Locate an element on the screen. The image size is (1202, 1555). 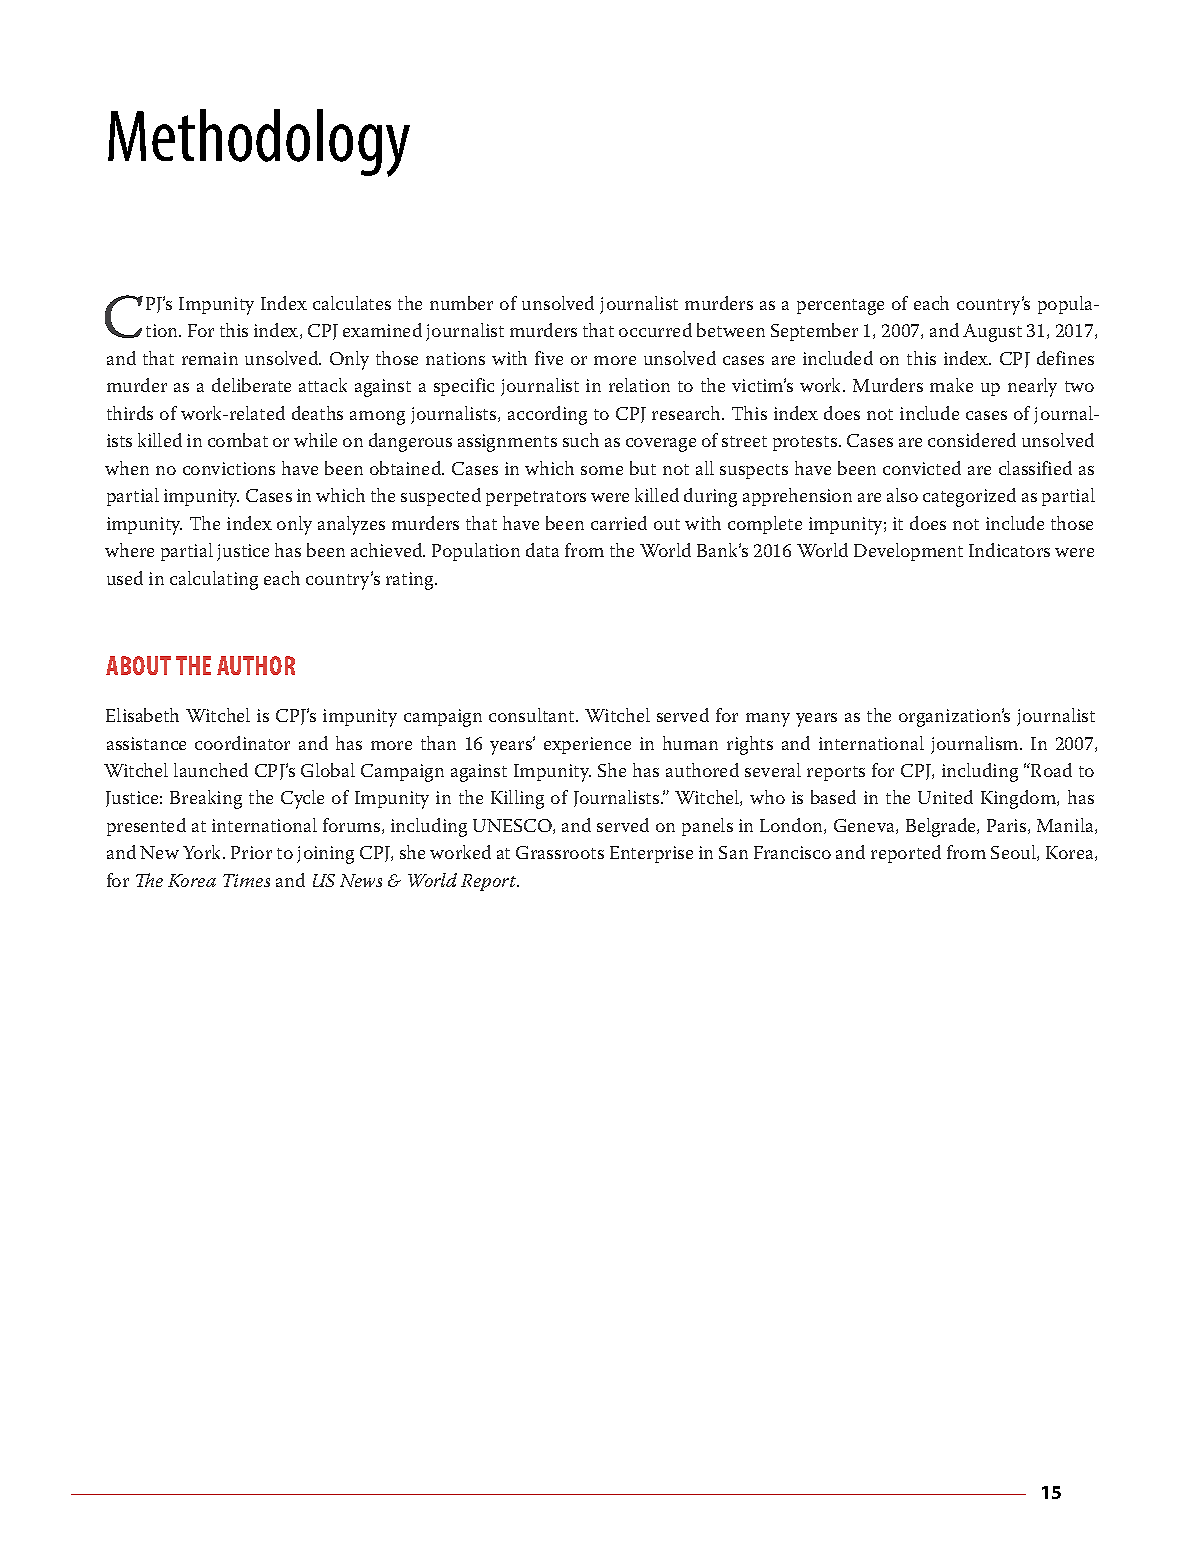
many is located at coordinates (768, 720).
